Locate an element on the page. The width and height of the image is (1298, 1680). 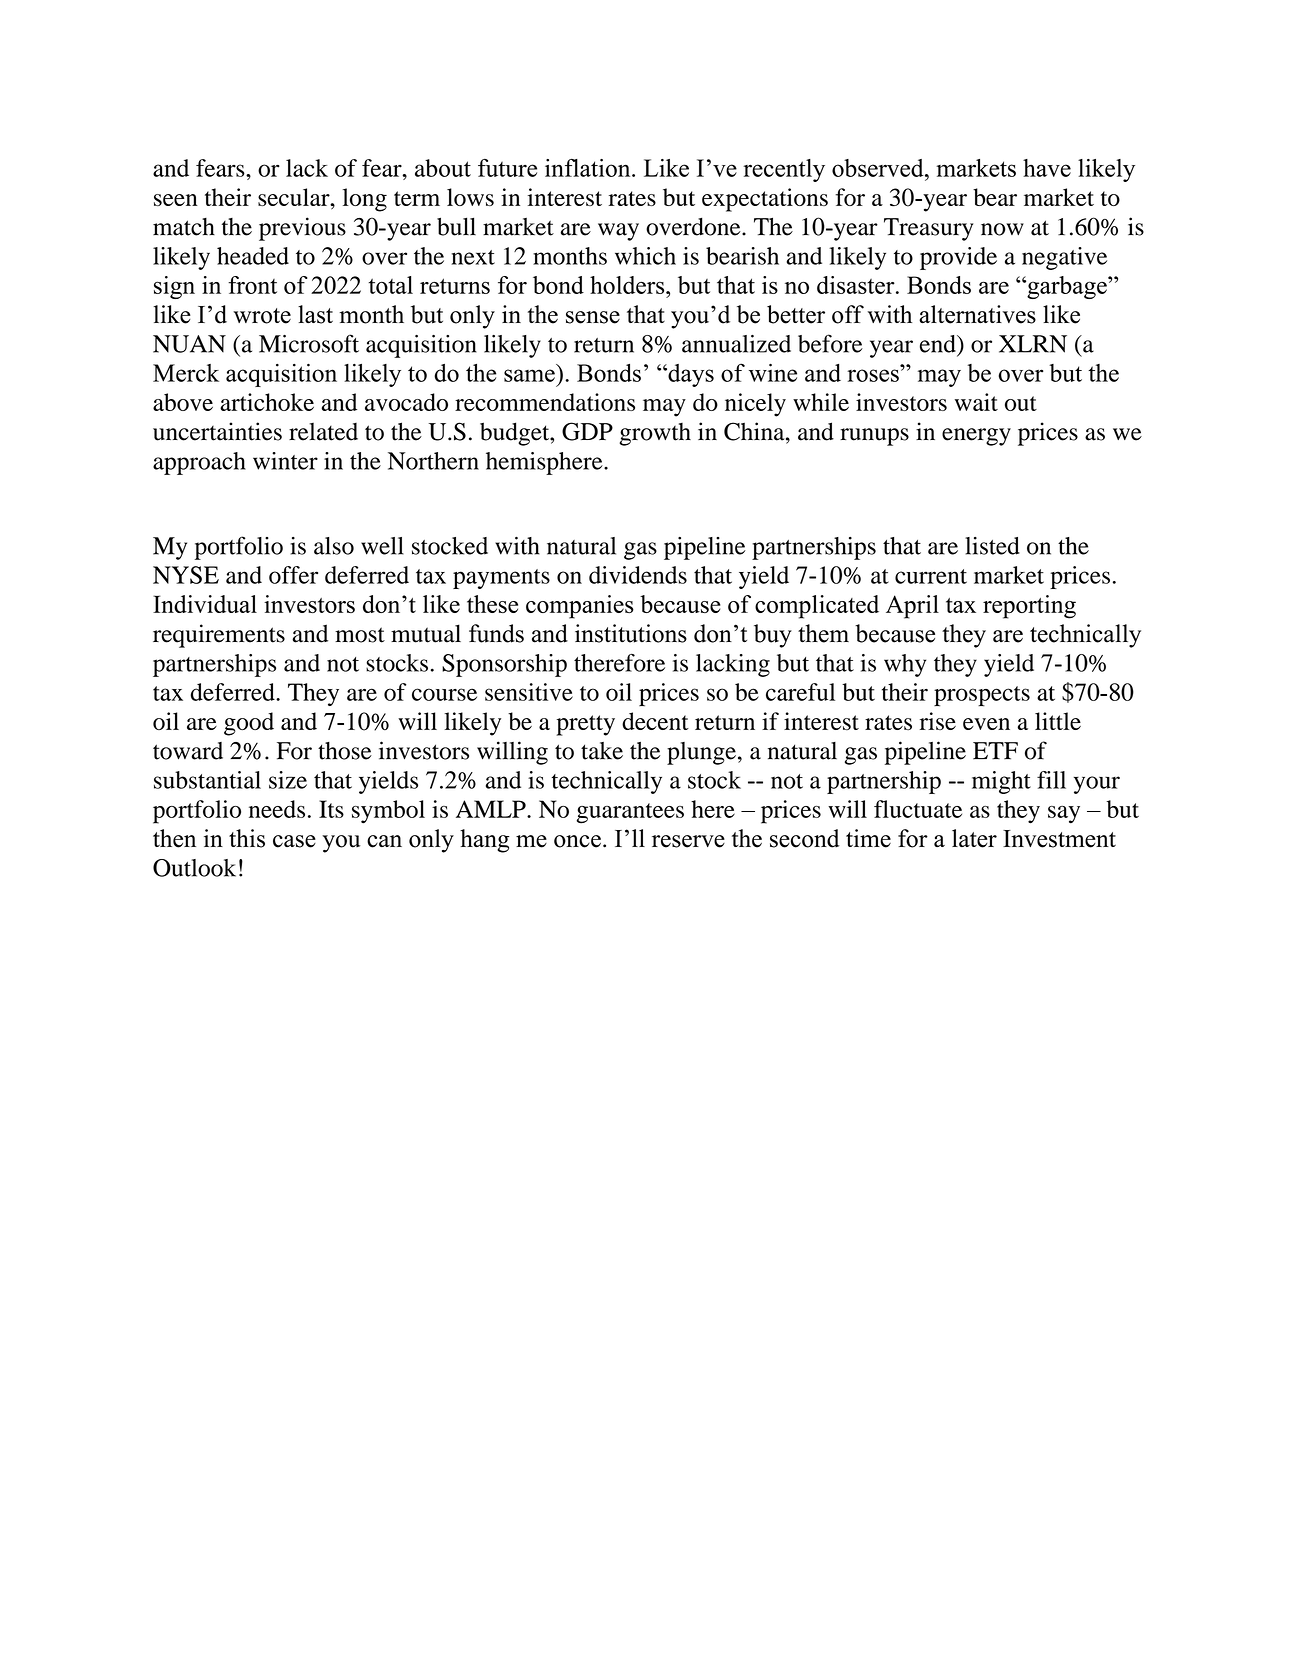
listed is located at coordinates (992, 546).
